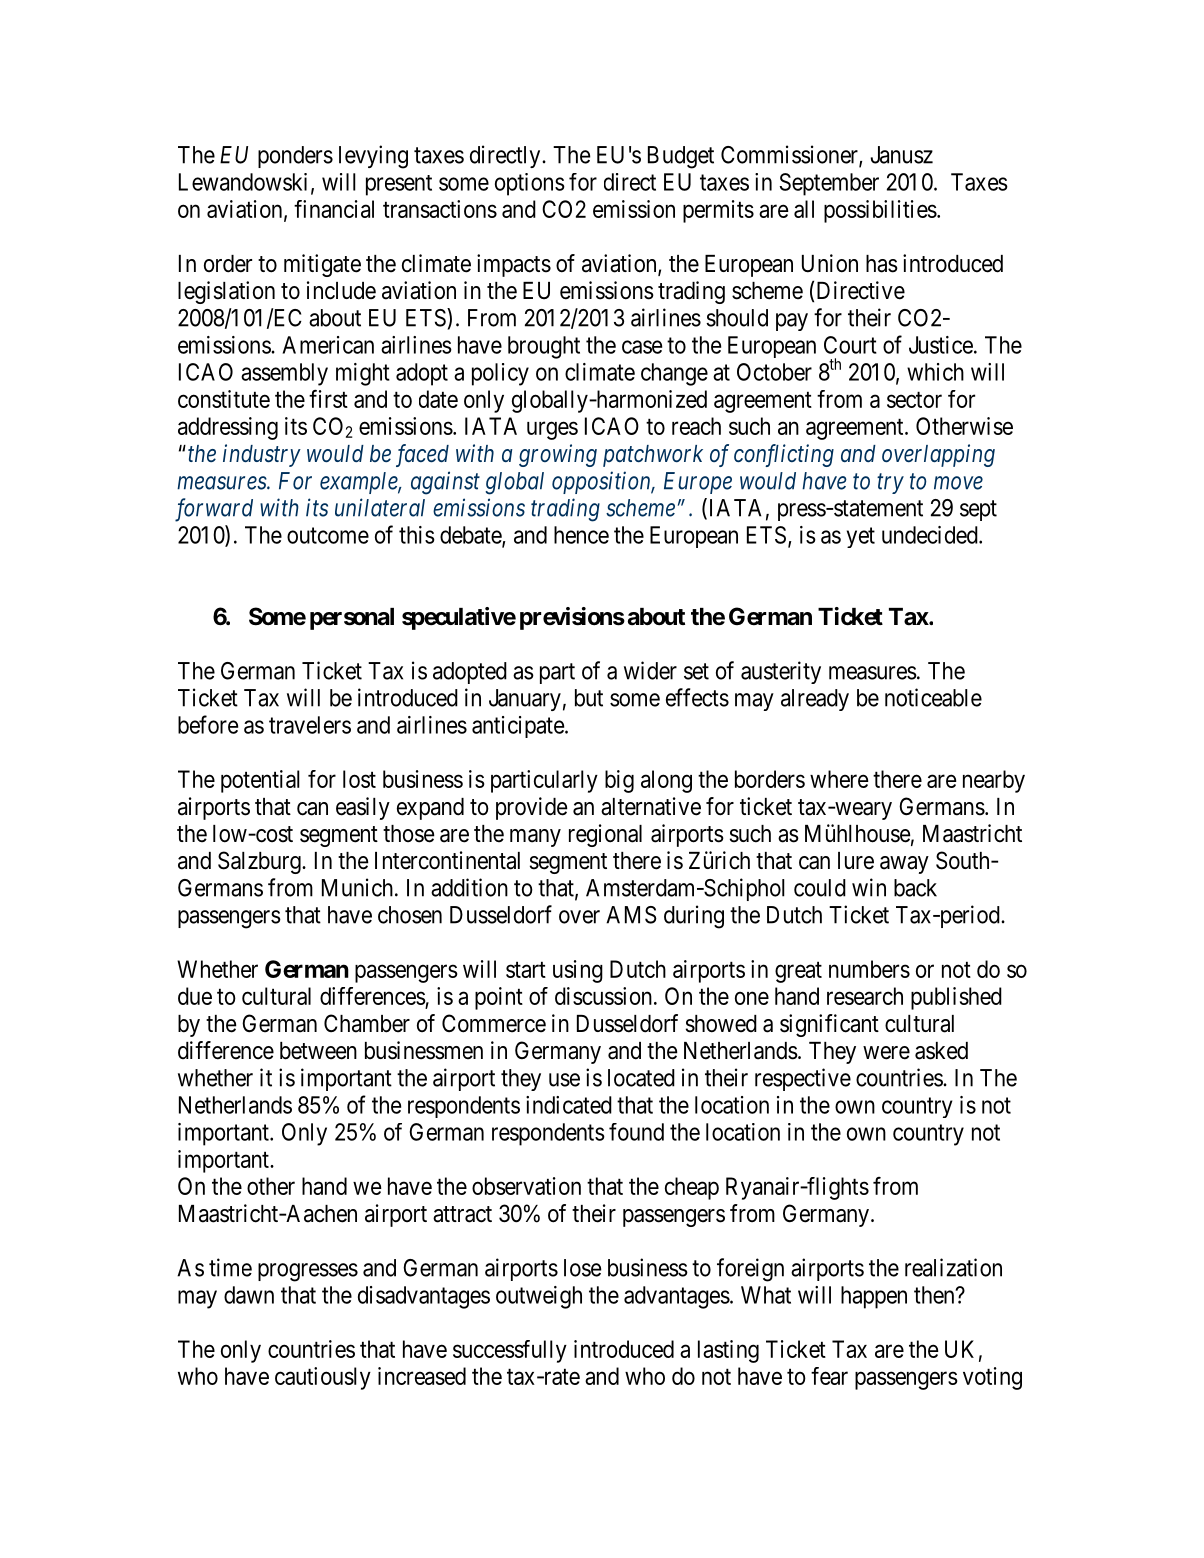 This screenshot has height=1558, width=1204. Describe the element at coordinates (880, 211) in the screenshot. I see `possibilities` at that location.
